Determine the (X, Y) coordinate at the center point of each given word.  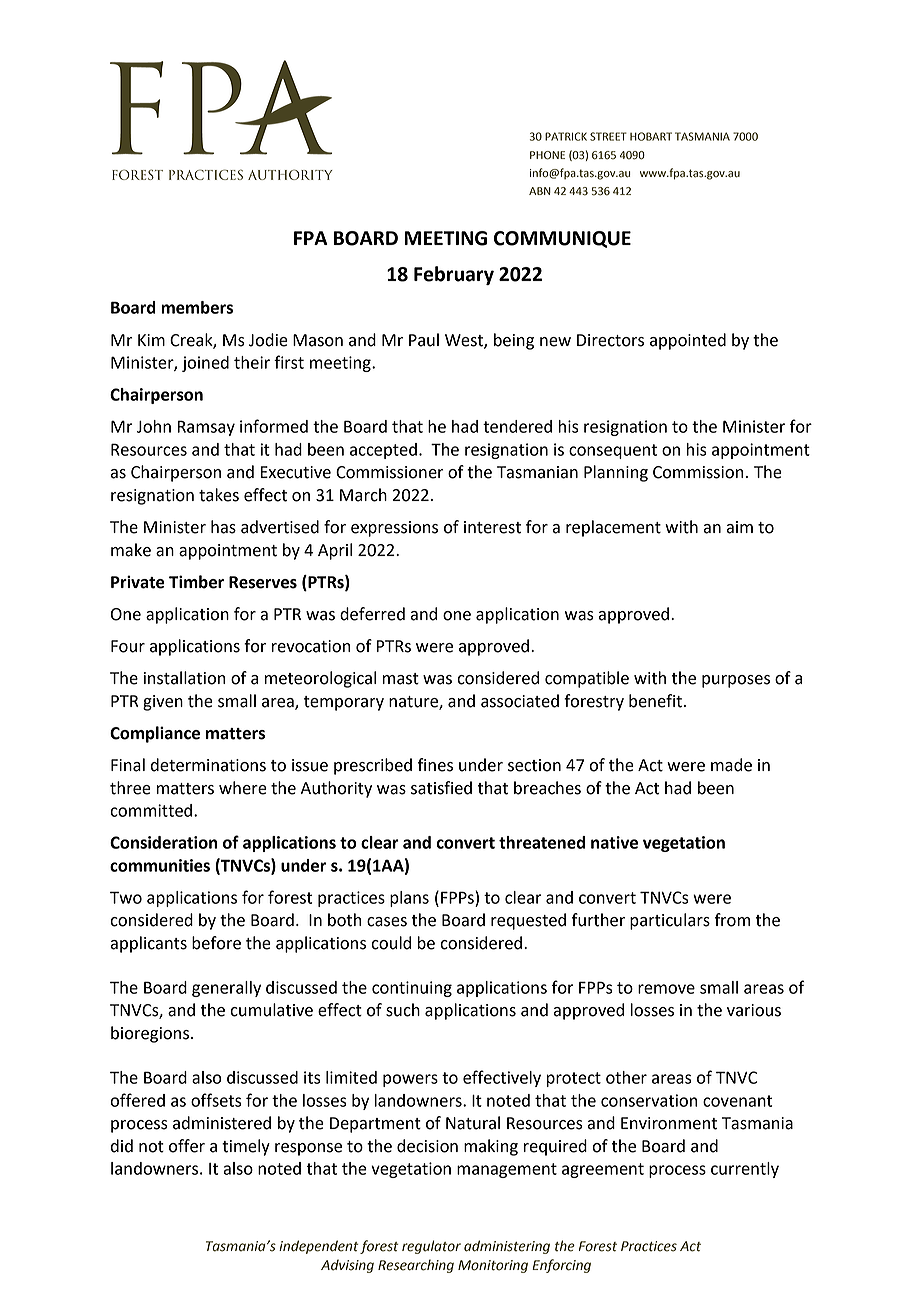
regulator (431, 1247)
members (197, 307)
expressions (394, 529)
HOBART (651, 136)
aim (739, 527)
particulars (670, 921)
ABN (540, 191)
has (223, 527)
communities (160, 865)
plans (409, 899)
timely (246, 1147)
